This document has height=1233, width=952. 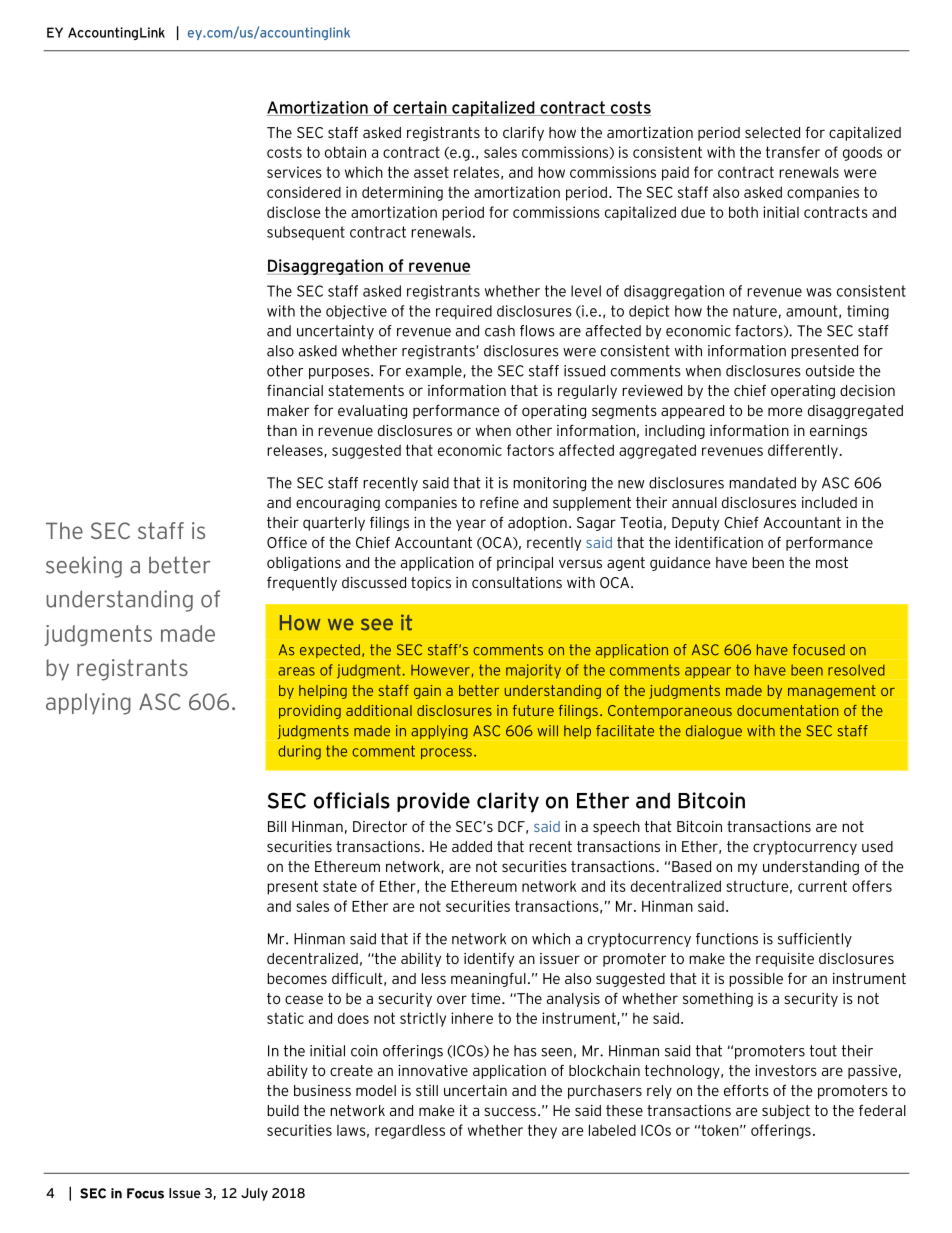 What do you see at coordinates (435, 372) in the document?
I see `example` at bounding box center [435, 372].
